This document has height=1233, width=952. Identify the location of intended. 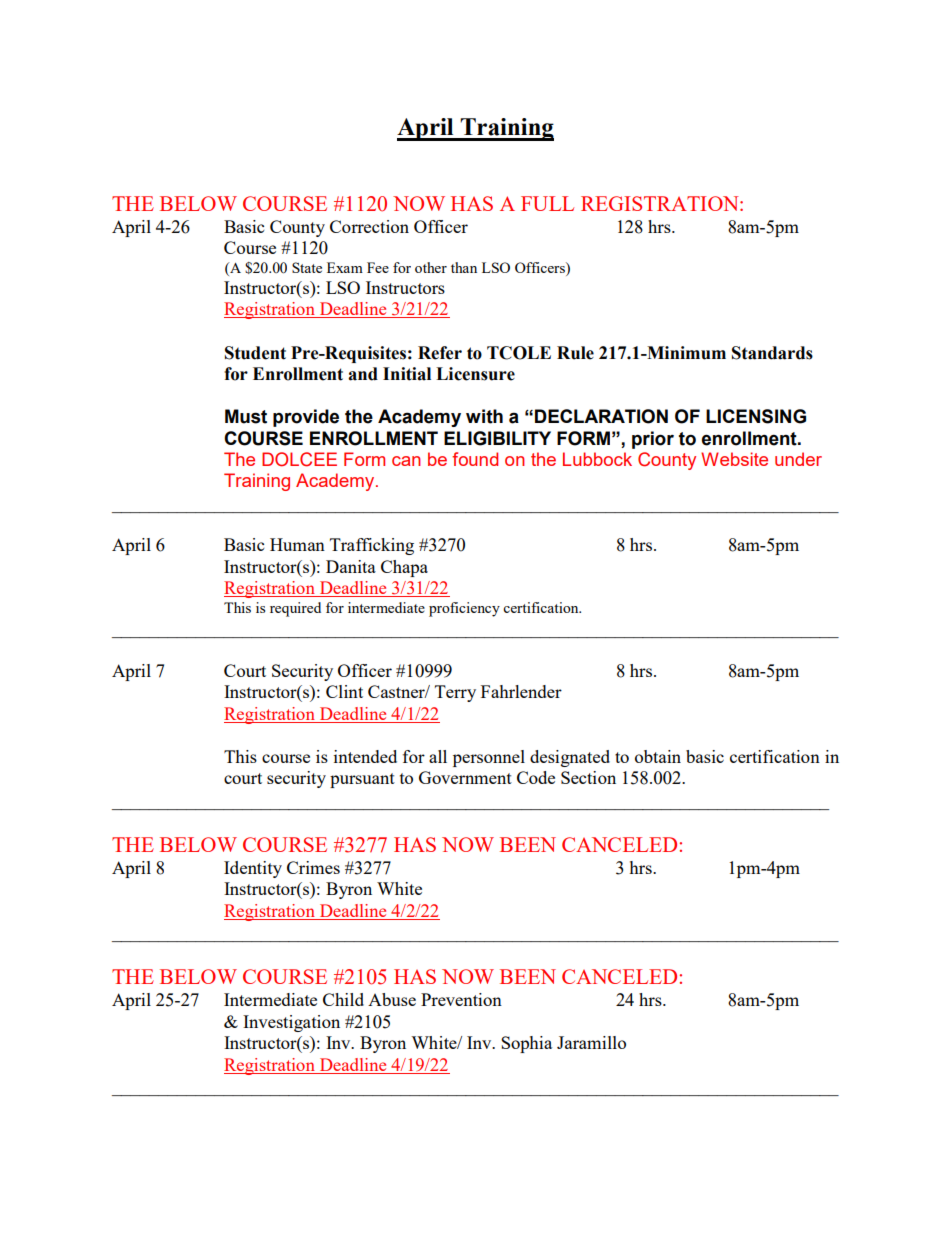
(365, 756).
